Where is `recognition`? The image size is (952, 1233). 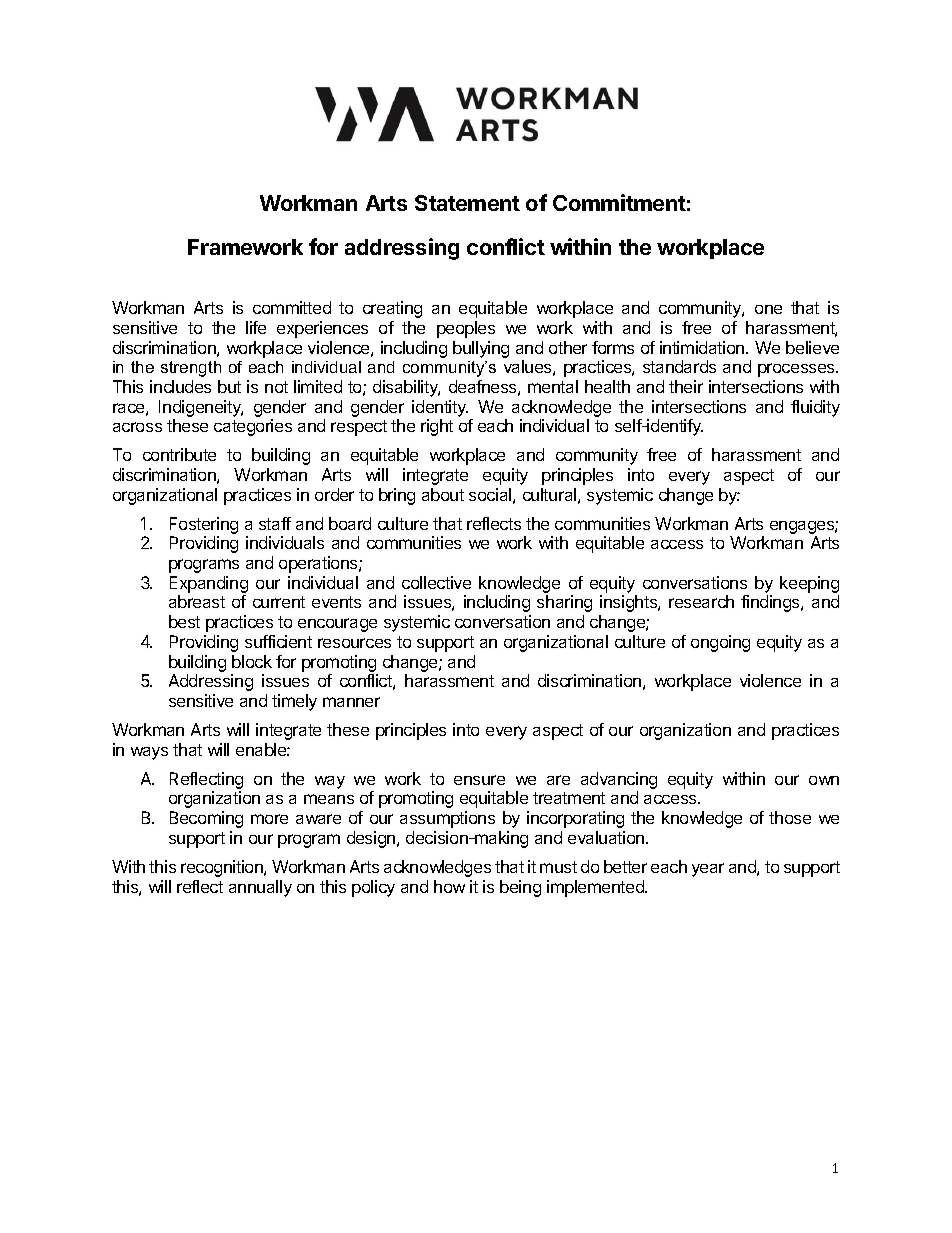
recognition is located at coordinates (223, 868).
